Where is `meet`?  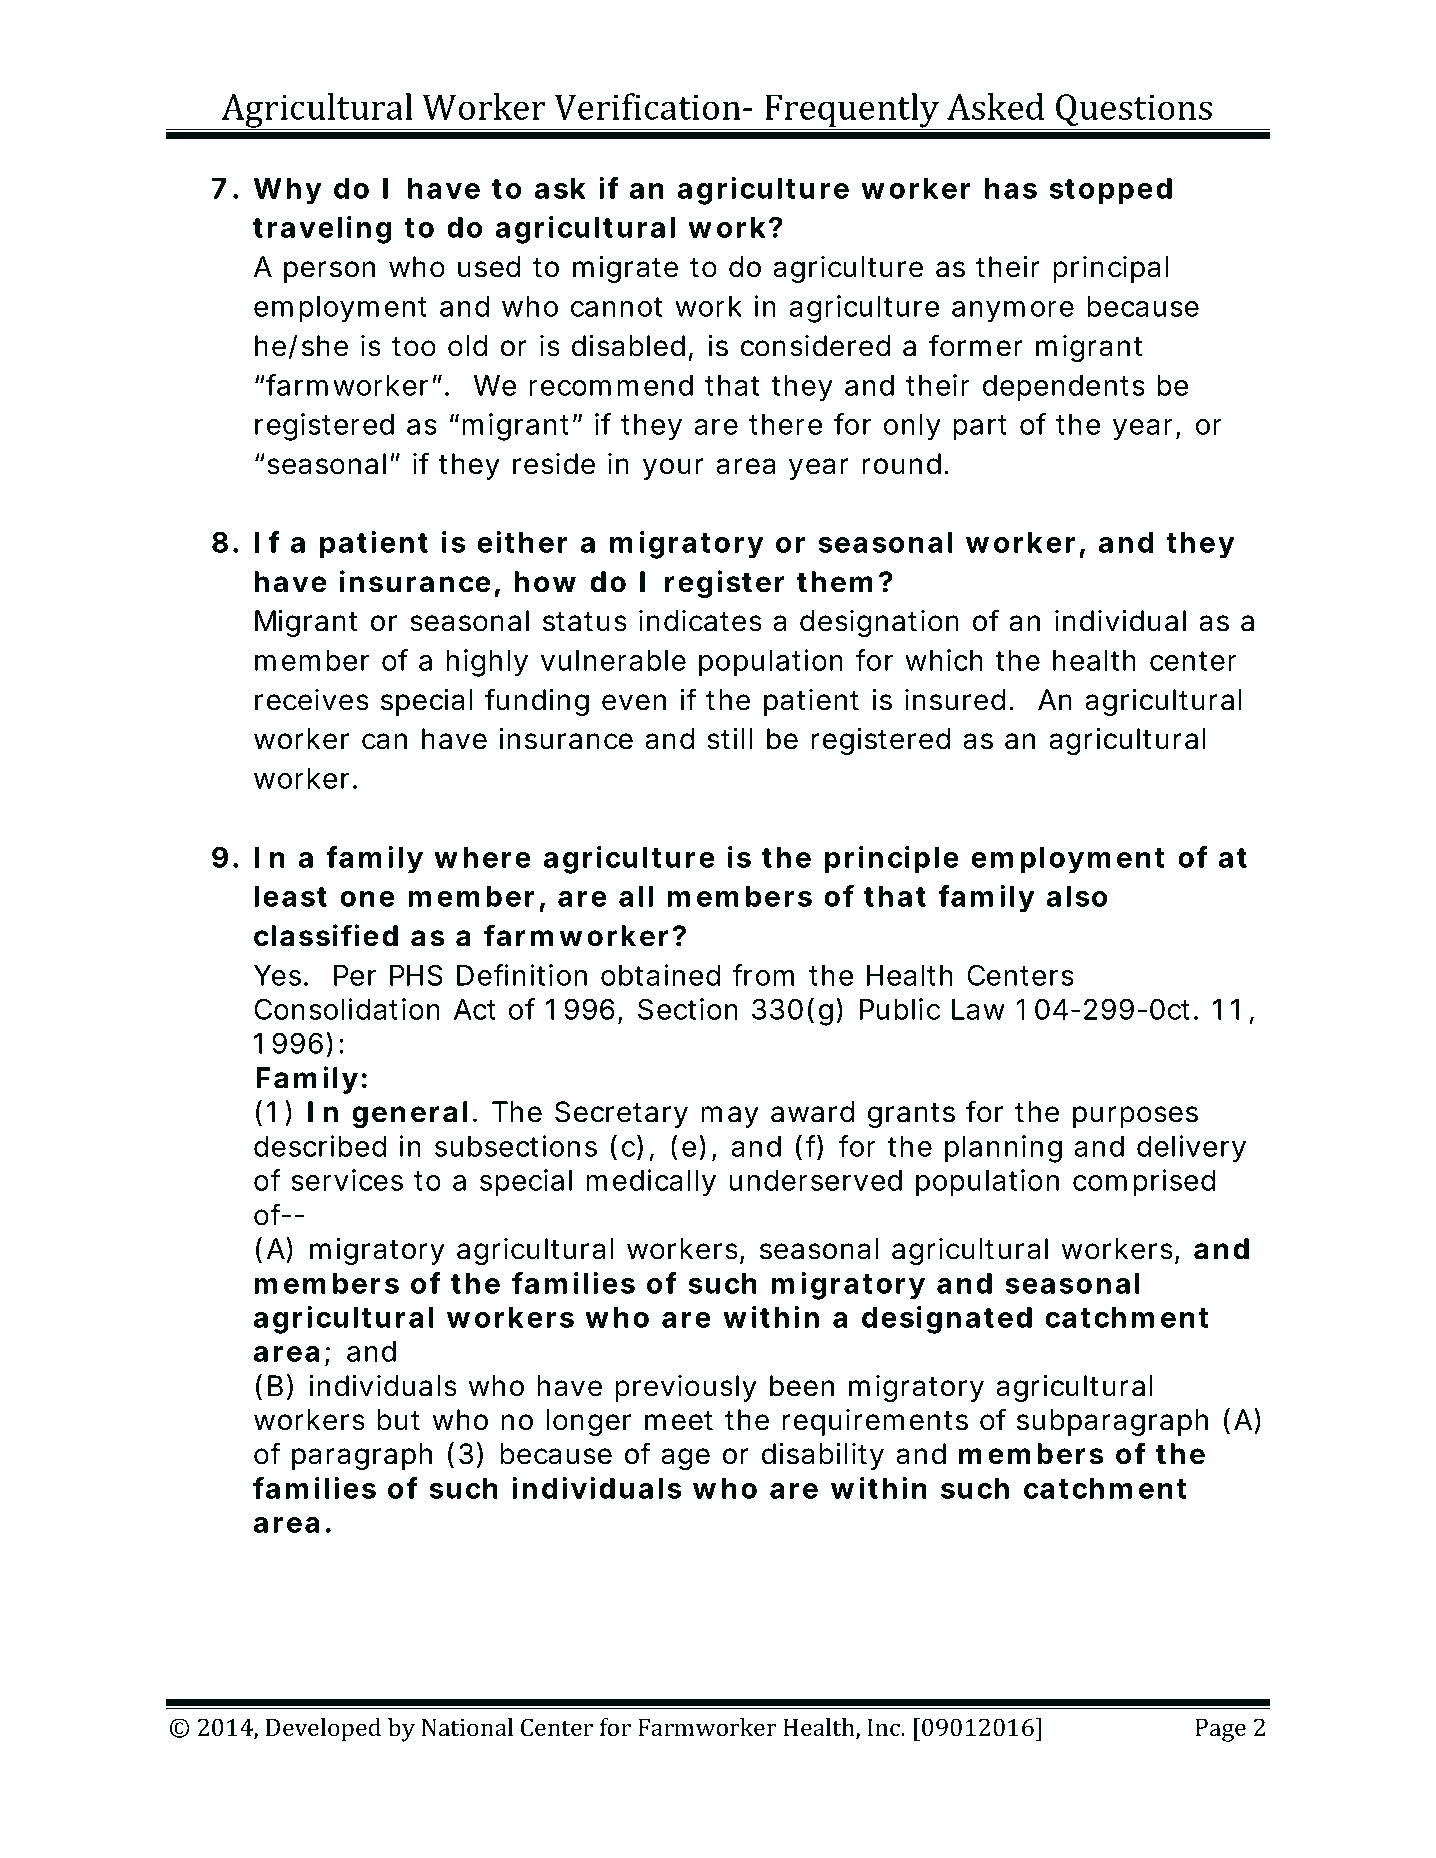
meet is located at coordinates (679, 1421).
